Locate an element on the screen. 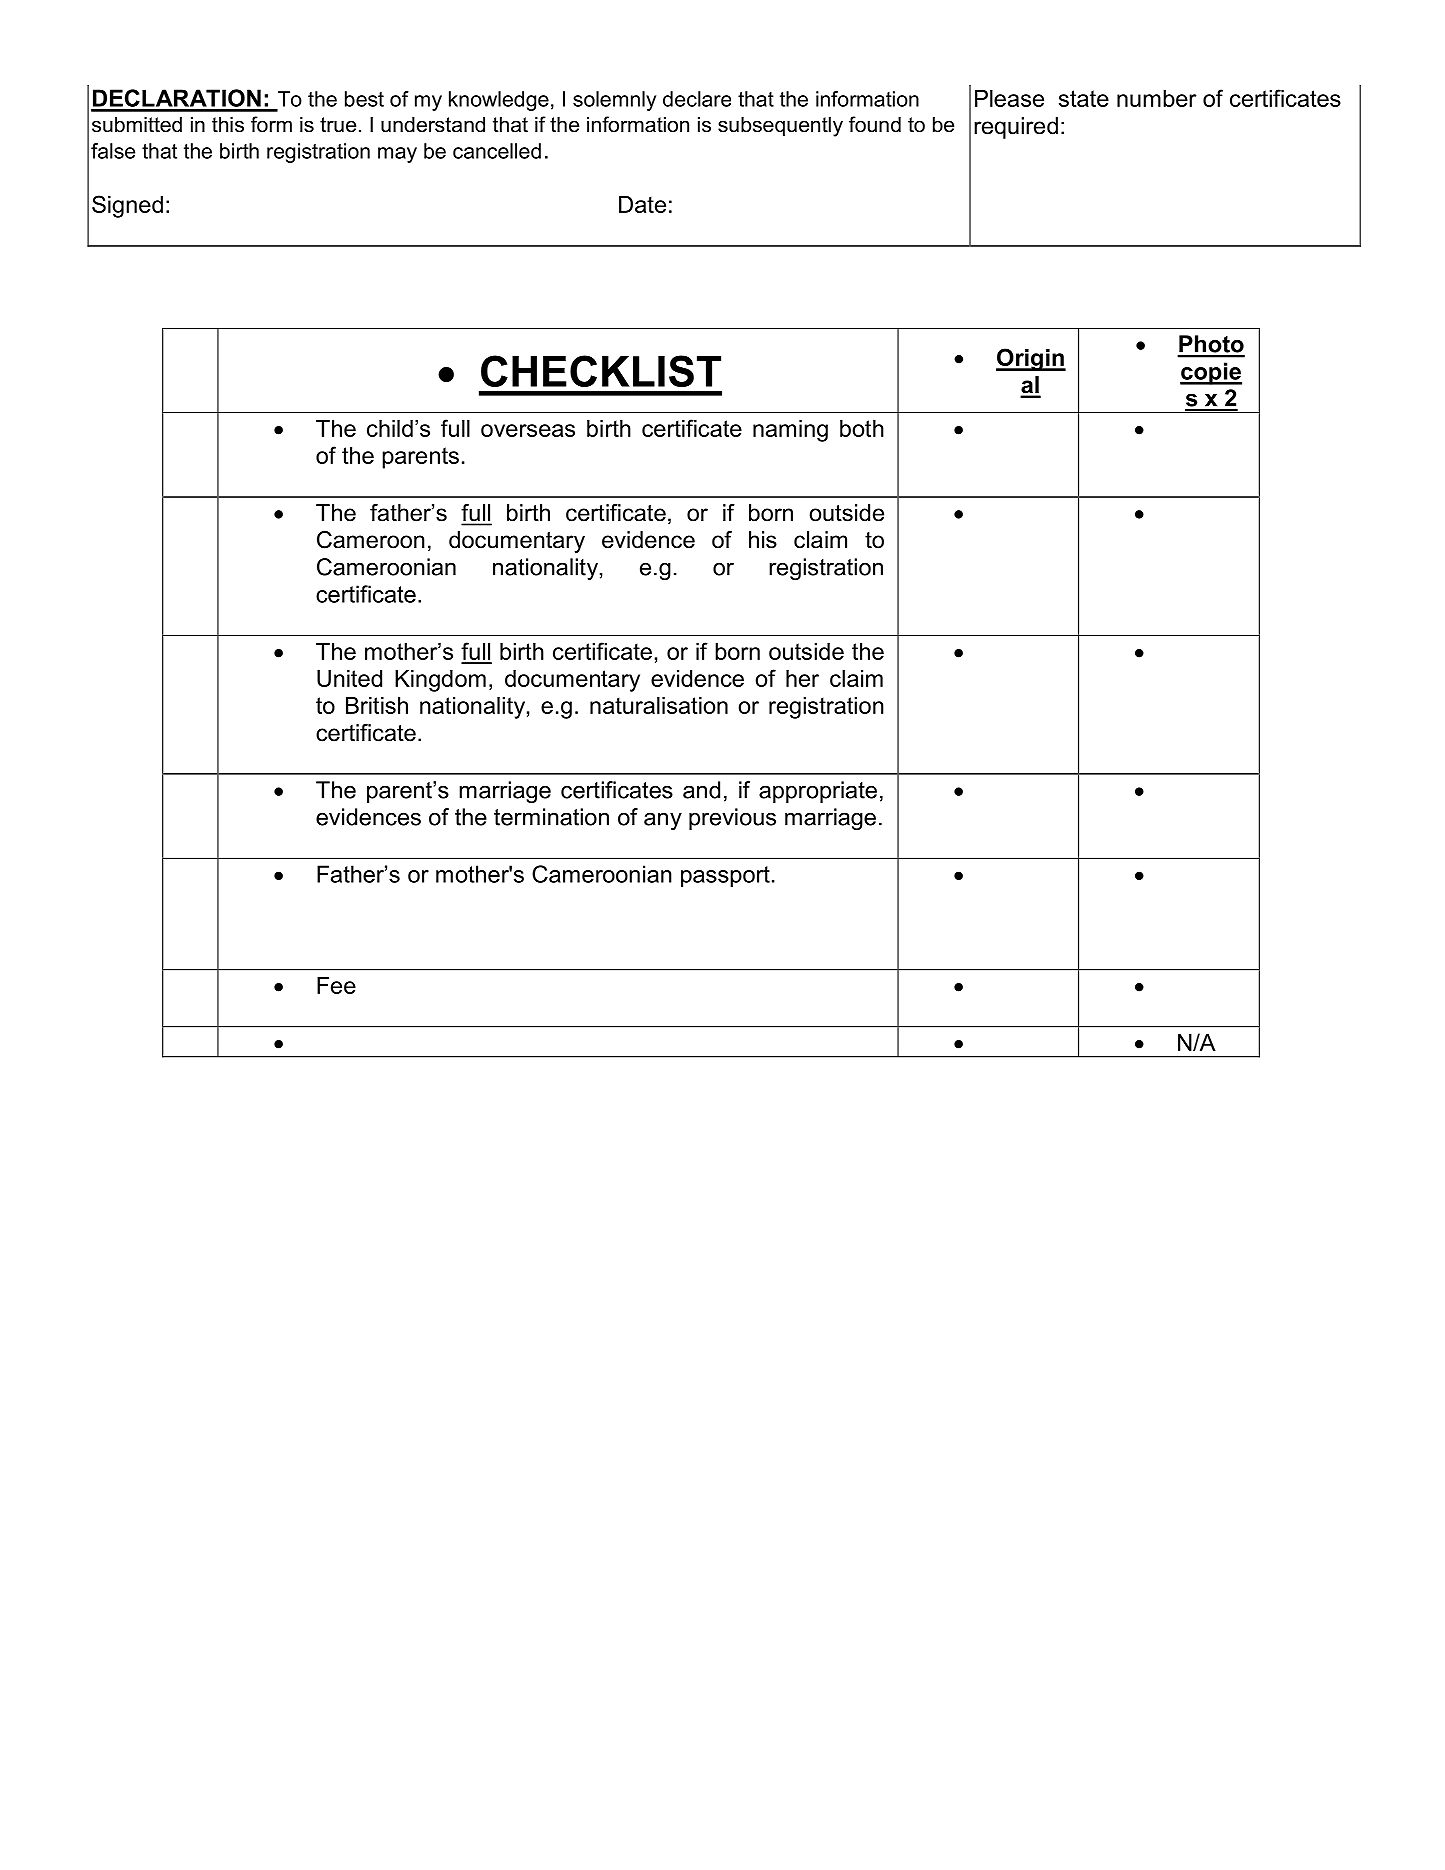 Image resolution: width=1445 pixels, height=1870 pixels. Origin is located at coordinates (1031, 359).
